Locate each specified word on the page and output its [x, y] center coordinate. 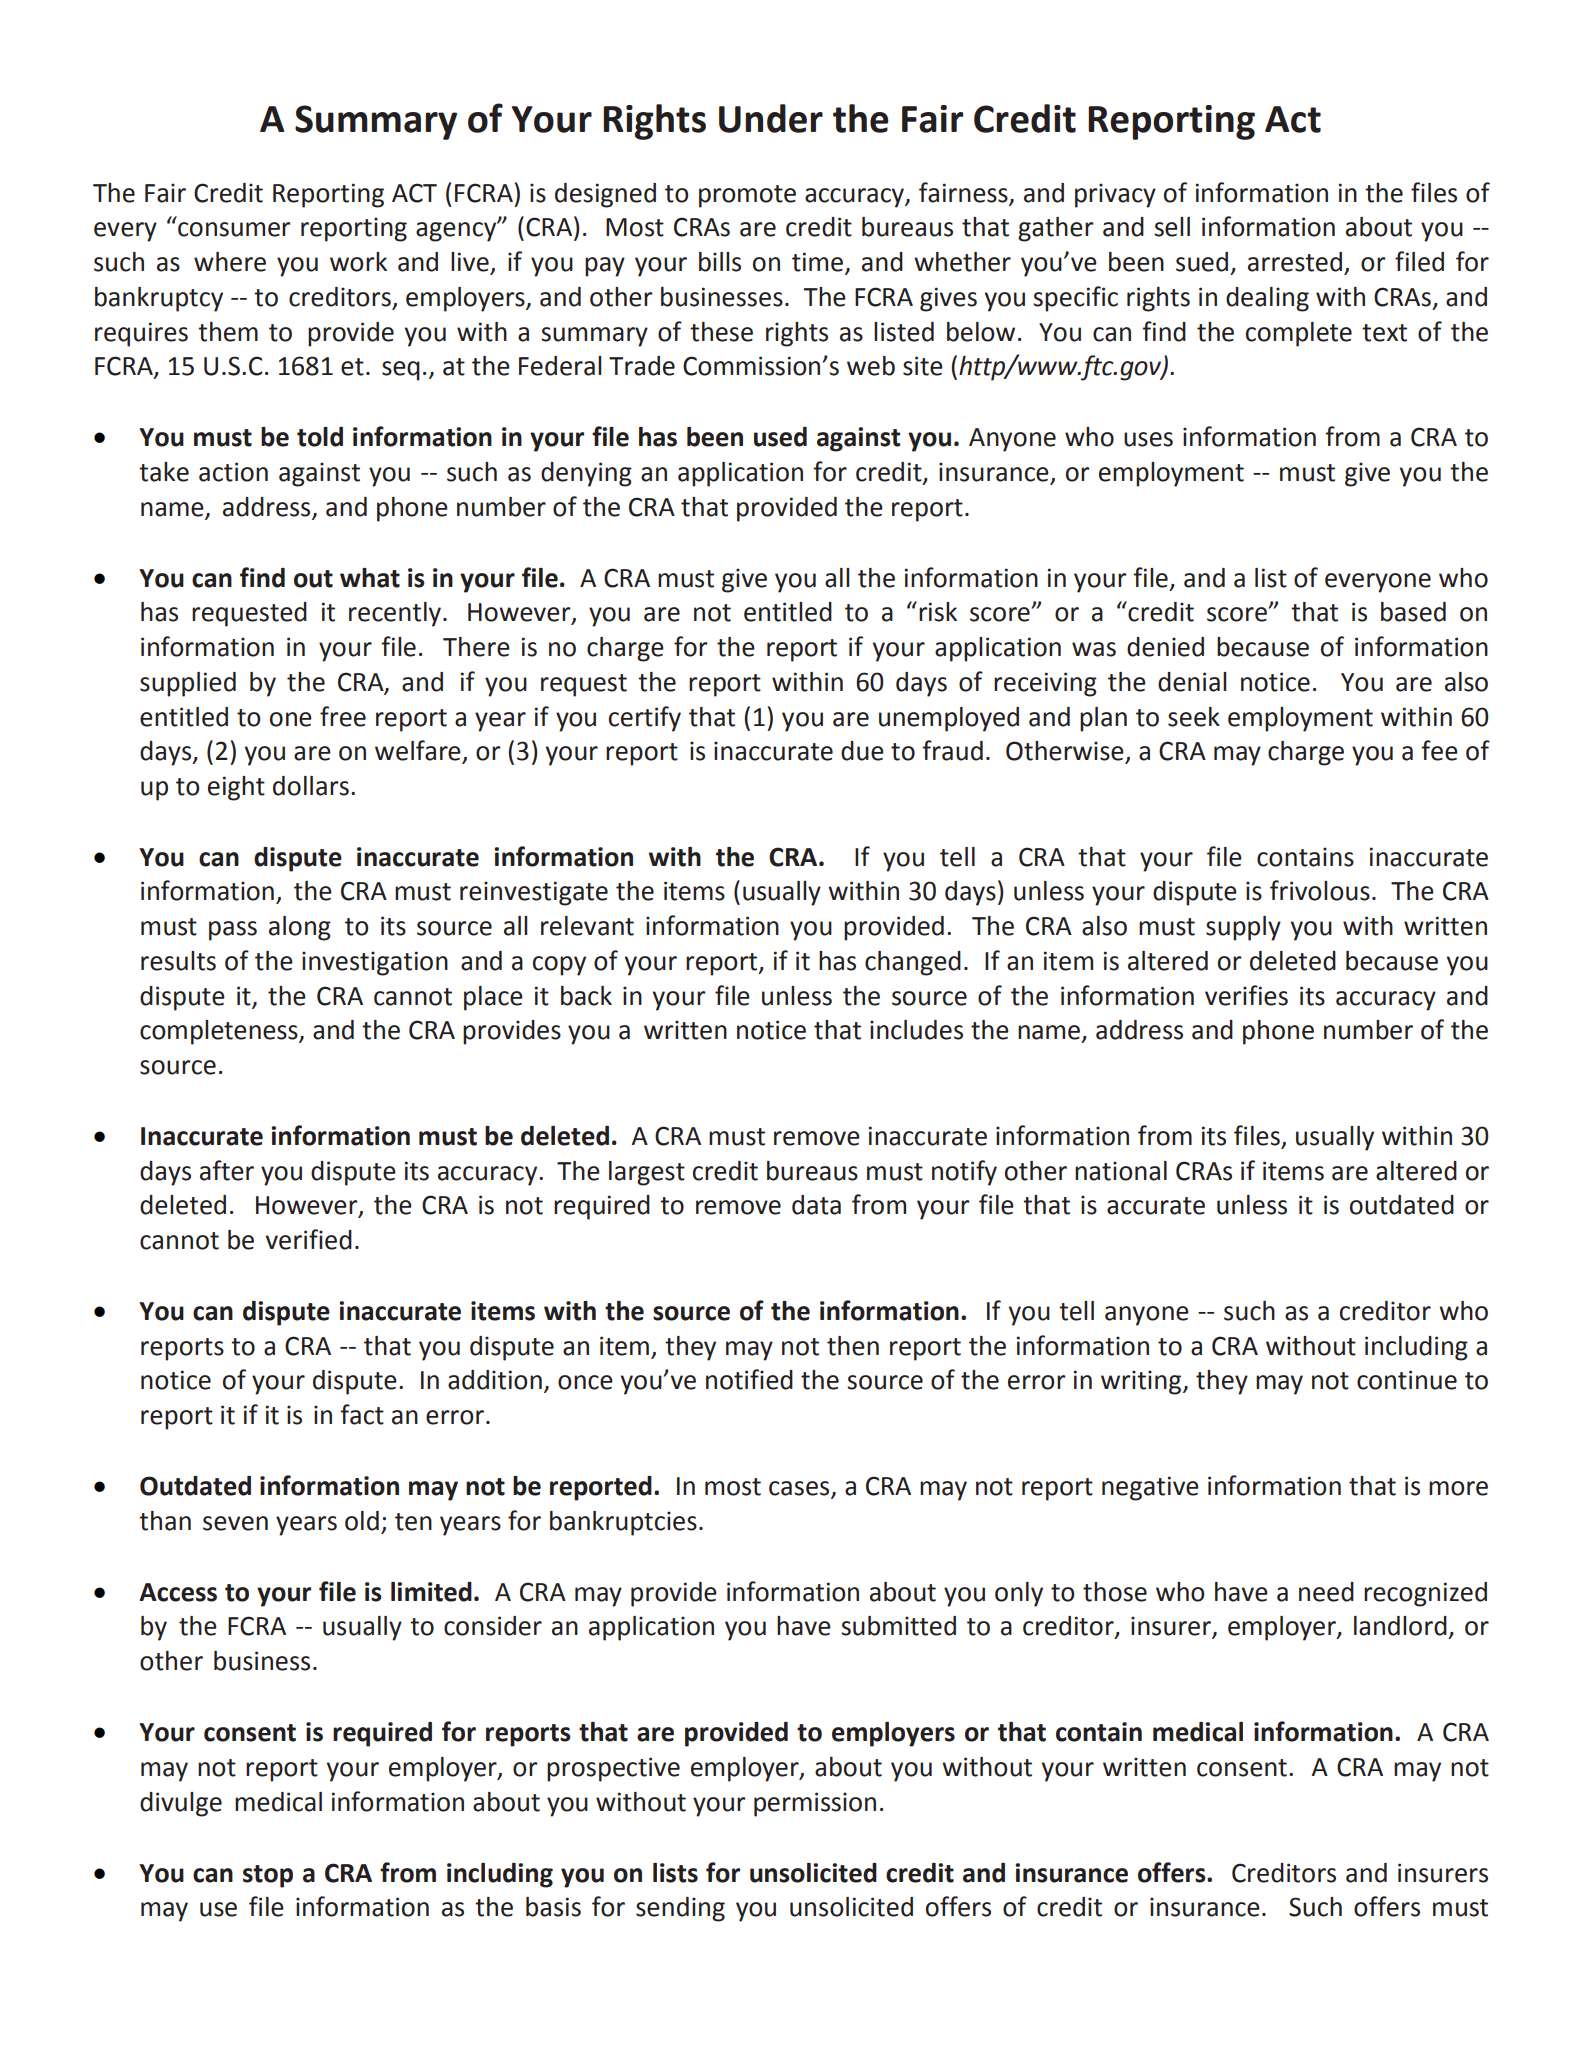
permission [815, 1804]
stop [268, 1876]
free [343, 716]
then [853, 1346]
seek [1194, 717]
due [862, 751]
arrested [1296, 263]
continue [1407, 1380]
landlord [1400, 1626]
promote [747, 196]
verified [309, 1239]
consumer [234, 229]
